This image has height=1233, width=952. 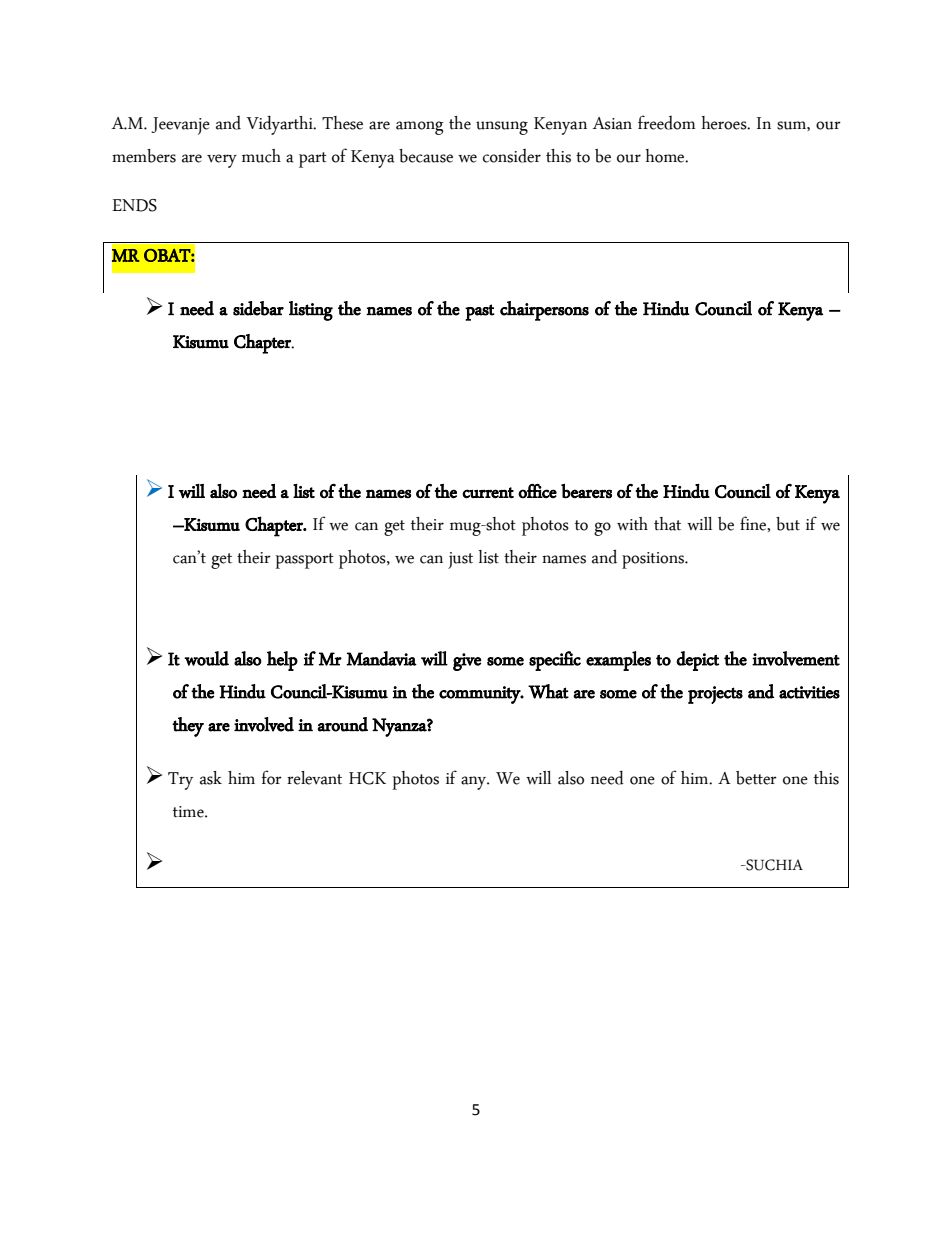 What do you see at coordinates (544, 311) in the image?
I see `chairpersons` at bounding box center [544, 311].
